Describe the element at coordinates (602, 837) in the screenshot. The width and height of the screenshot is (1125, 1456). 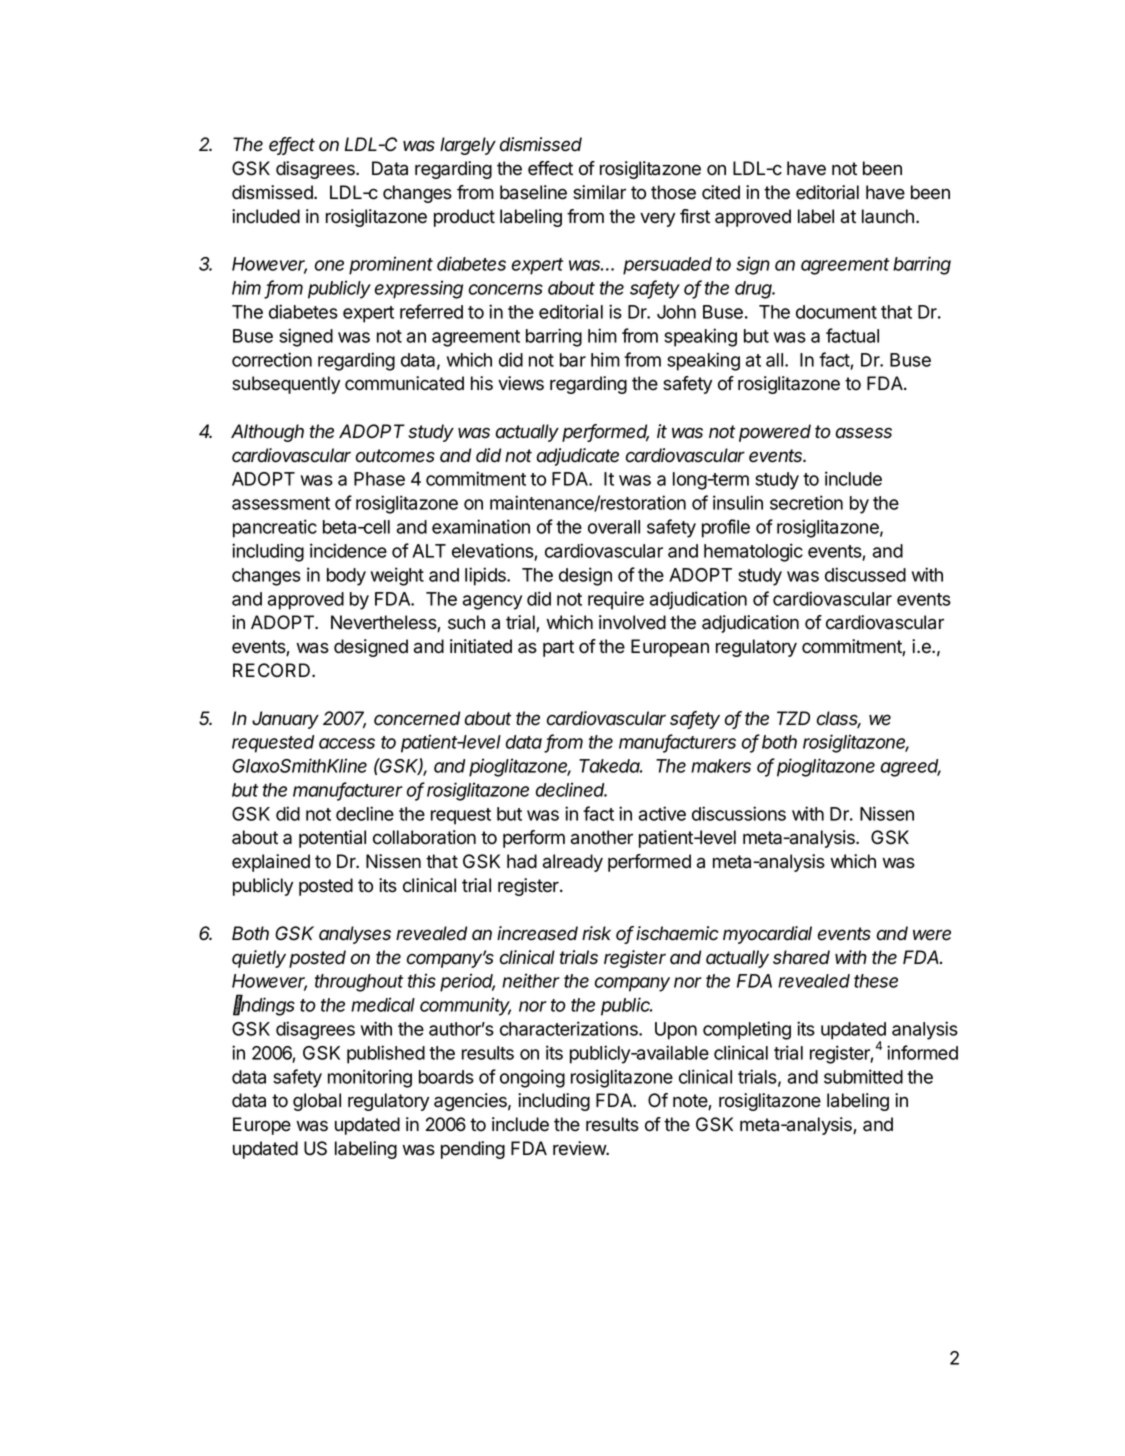
I see `another` at that location.
